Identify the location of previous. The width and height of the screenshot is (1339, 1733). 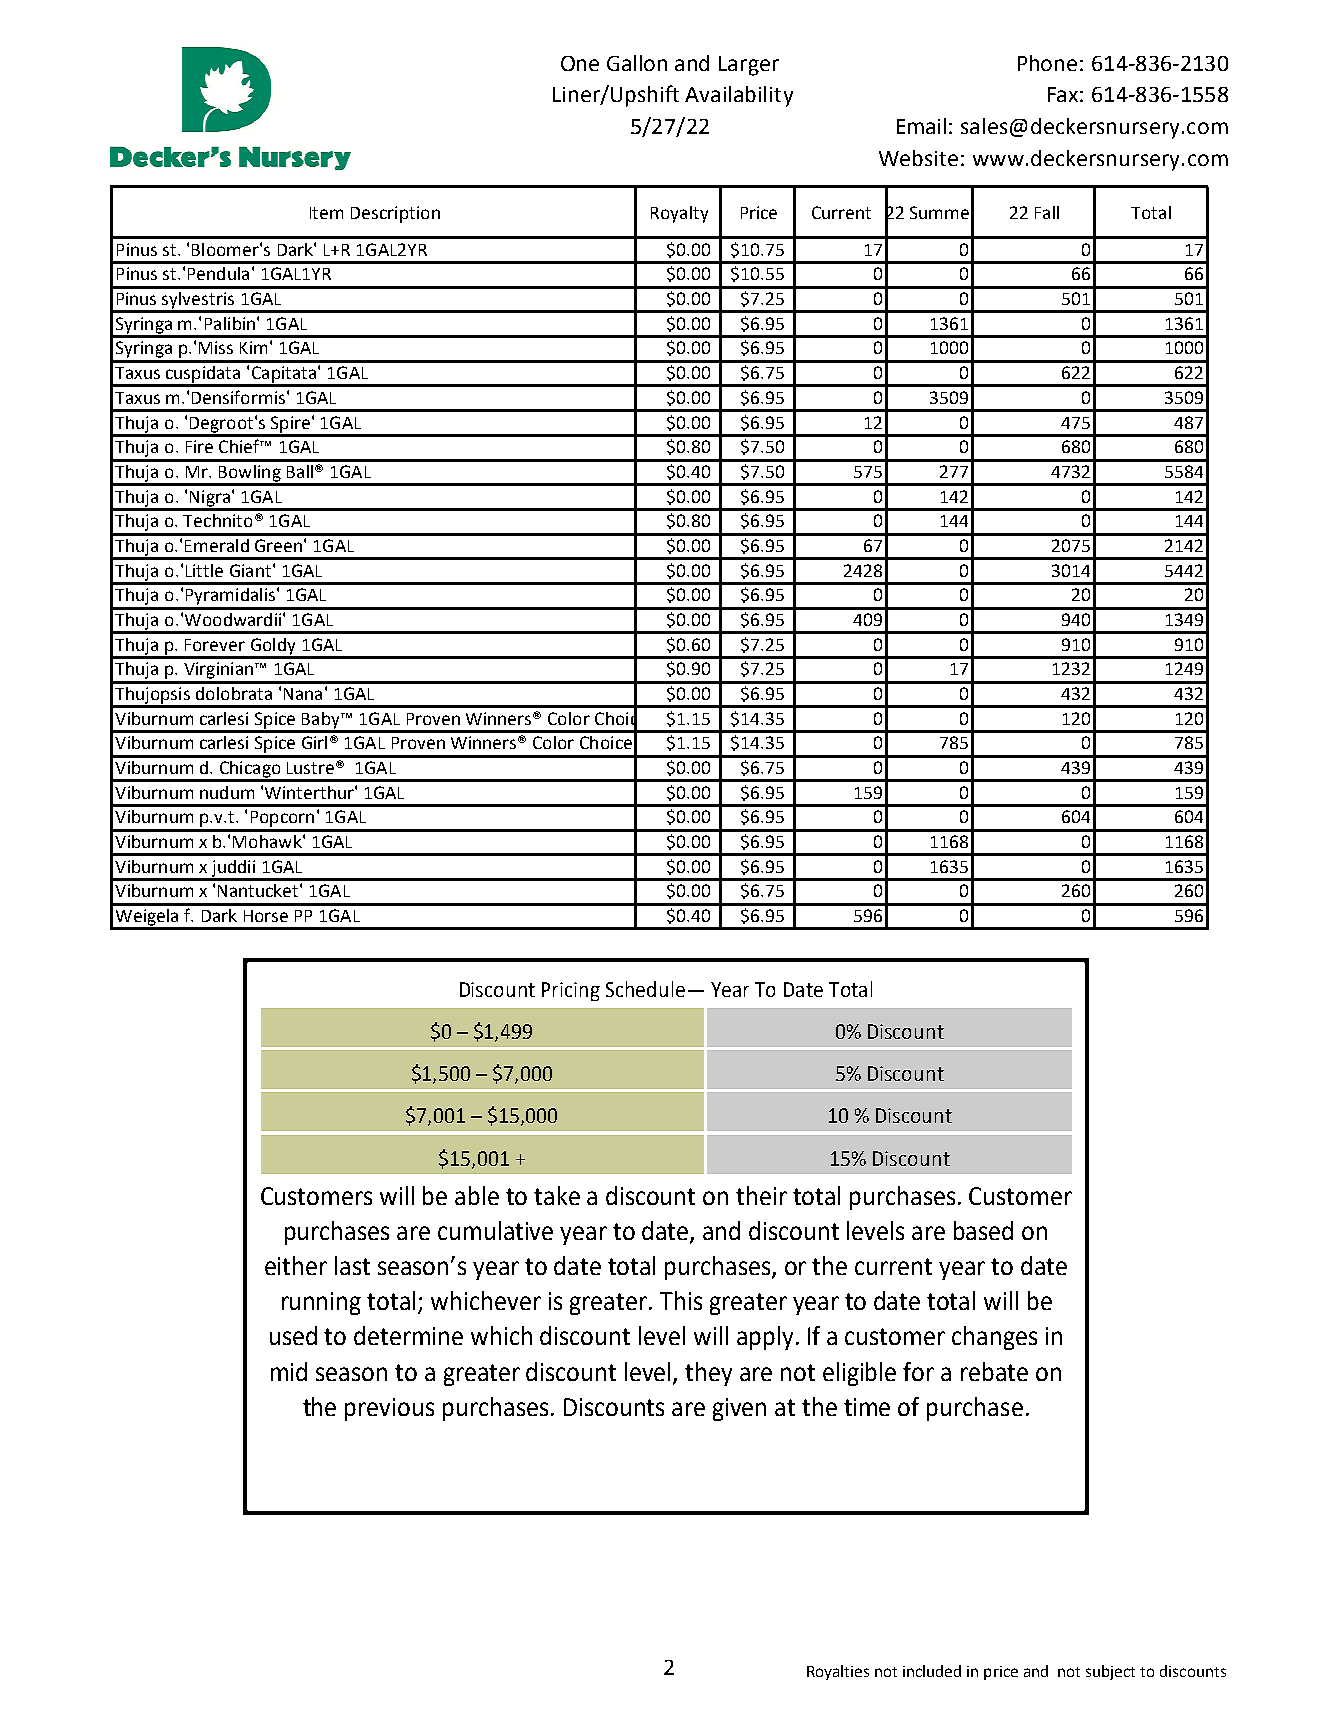
(389, 1409).
